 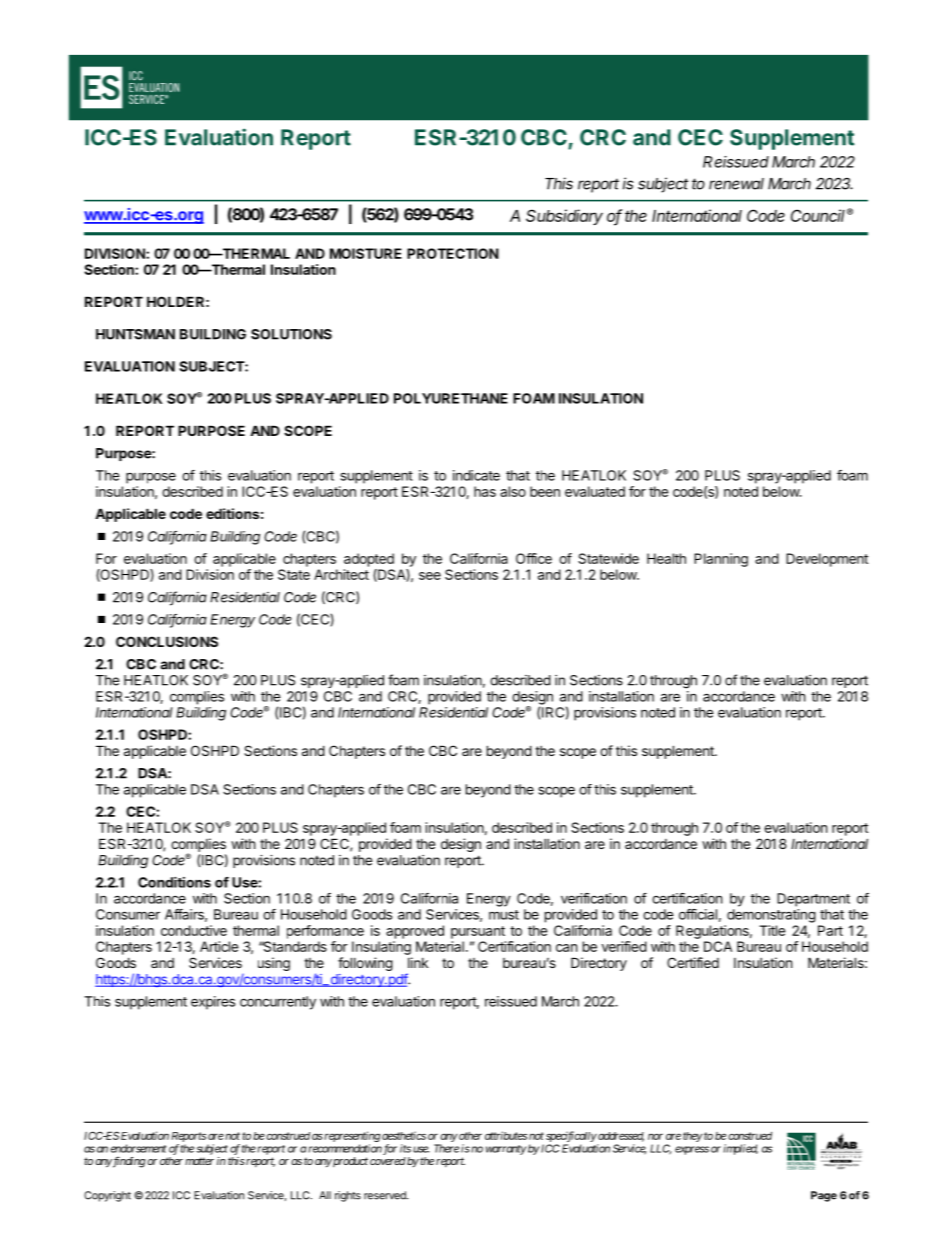 I want to click on There, so click(x=446, y=1148).
